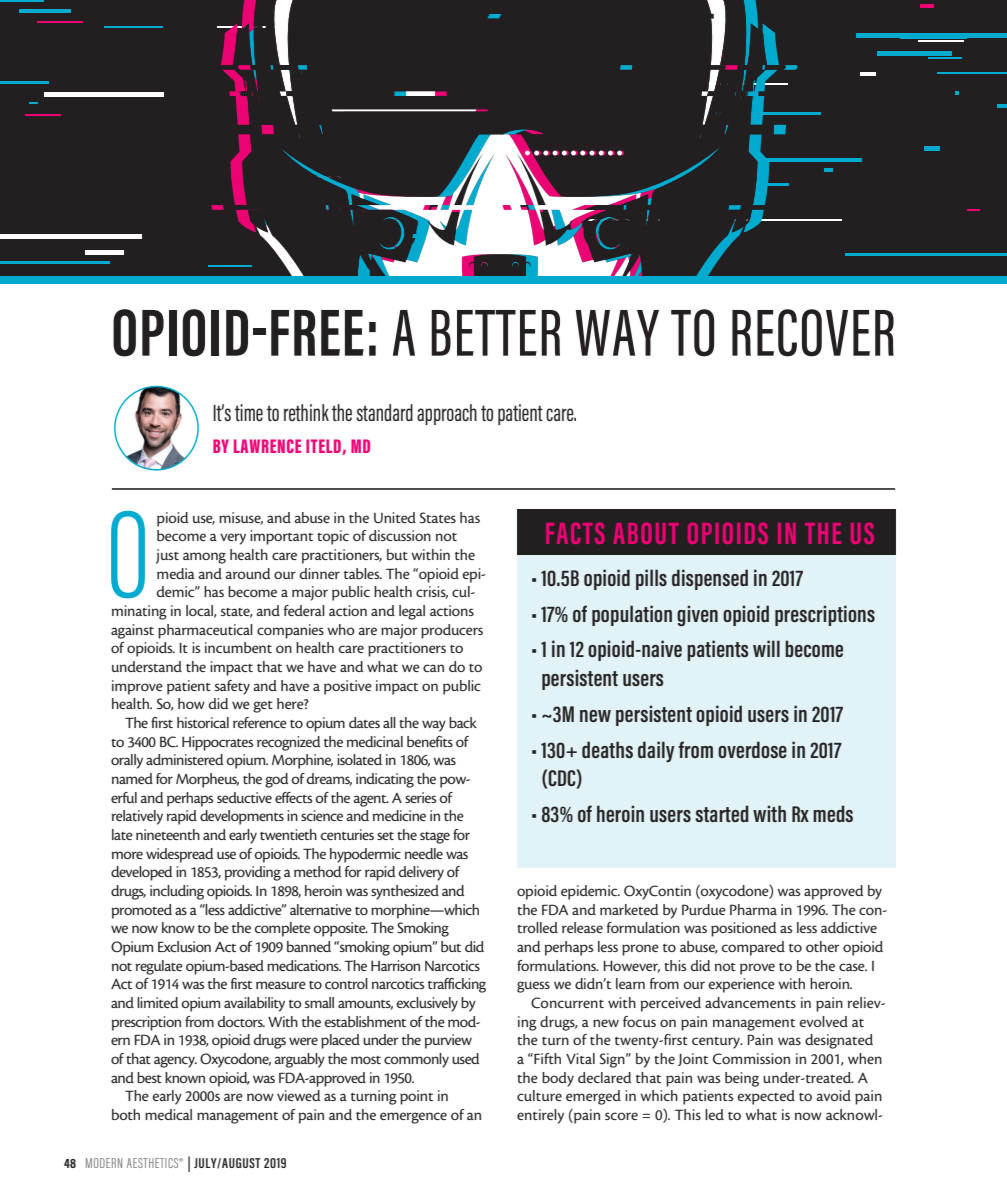  Describe the element at coordinates (495, 333) in the document. I see `BETTER` at that location.
